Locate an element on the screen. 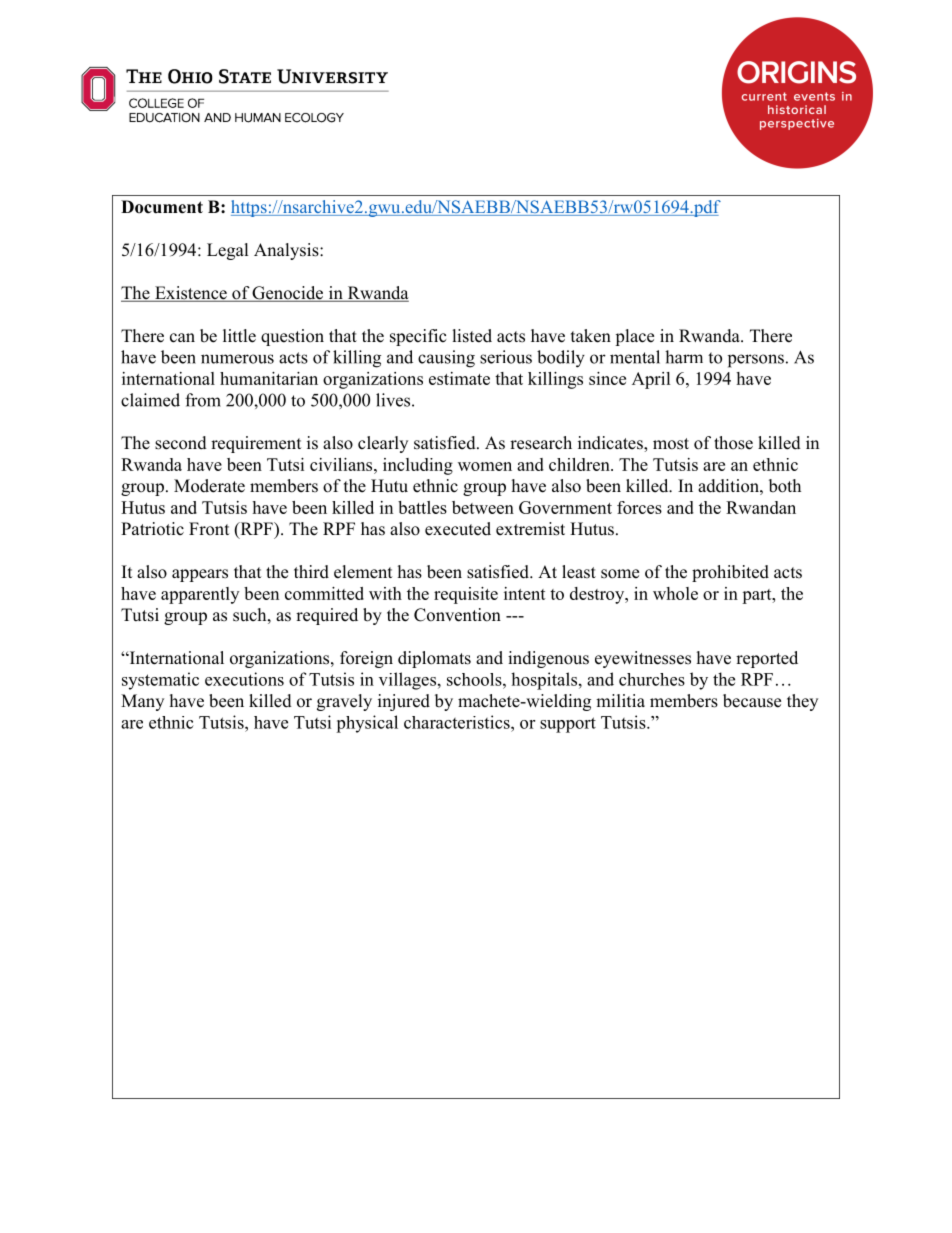 Image resolution: width=952 pixels, height=1233 pixels. executions is located at coordinates (244, 679).
